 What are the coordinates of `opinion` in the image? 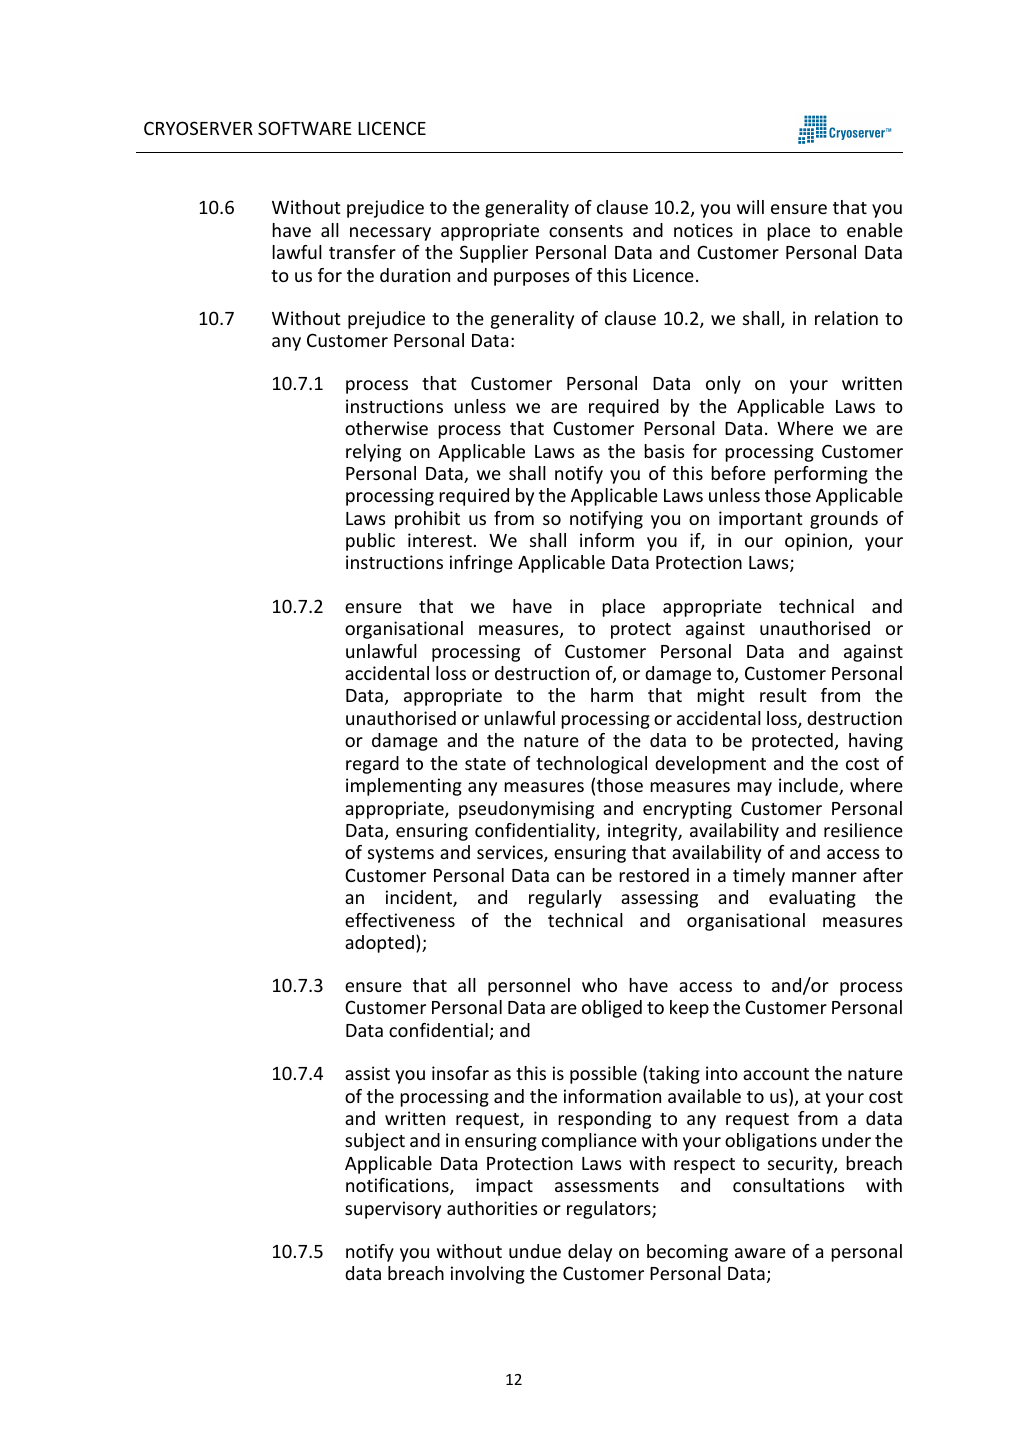 It's located at (816, 542).
